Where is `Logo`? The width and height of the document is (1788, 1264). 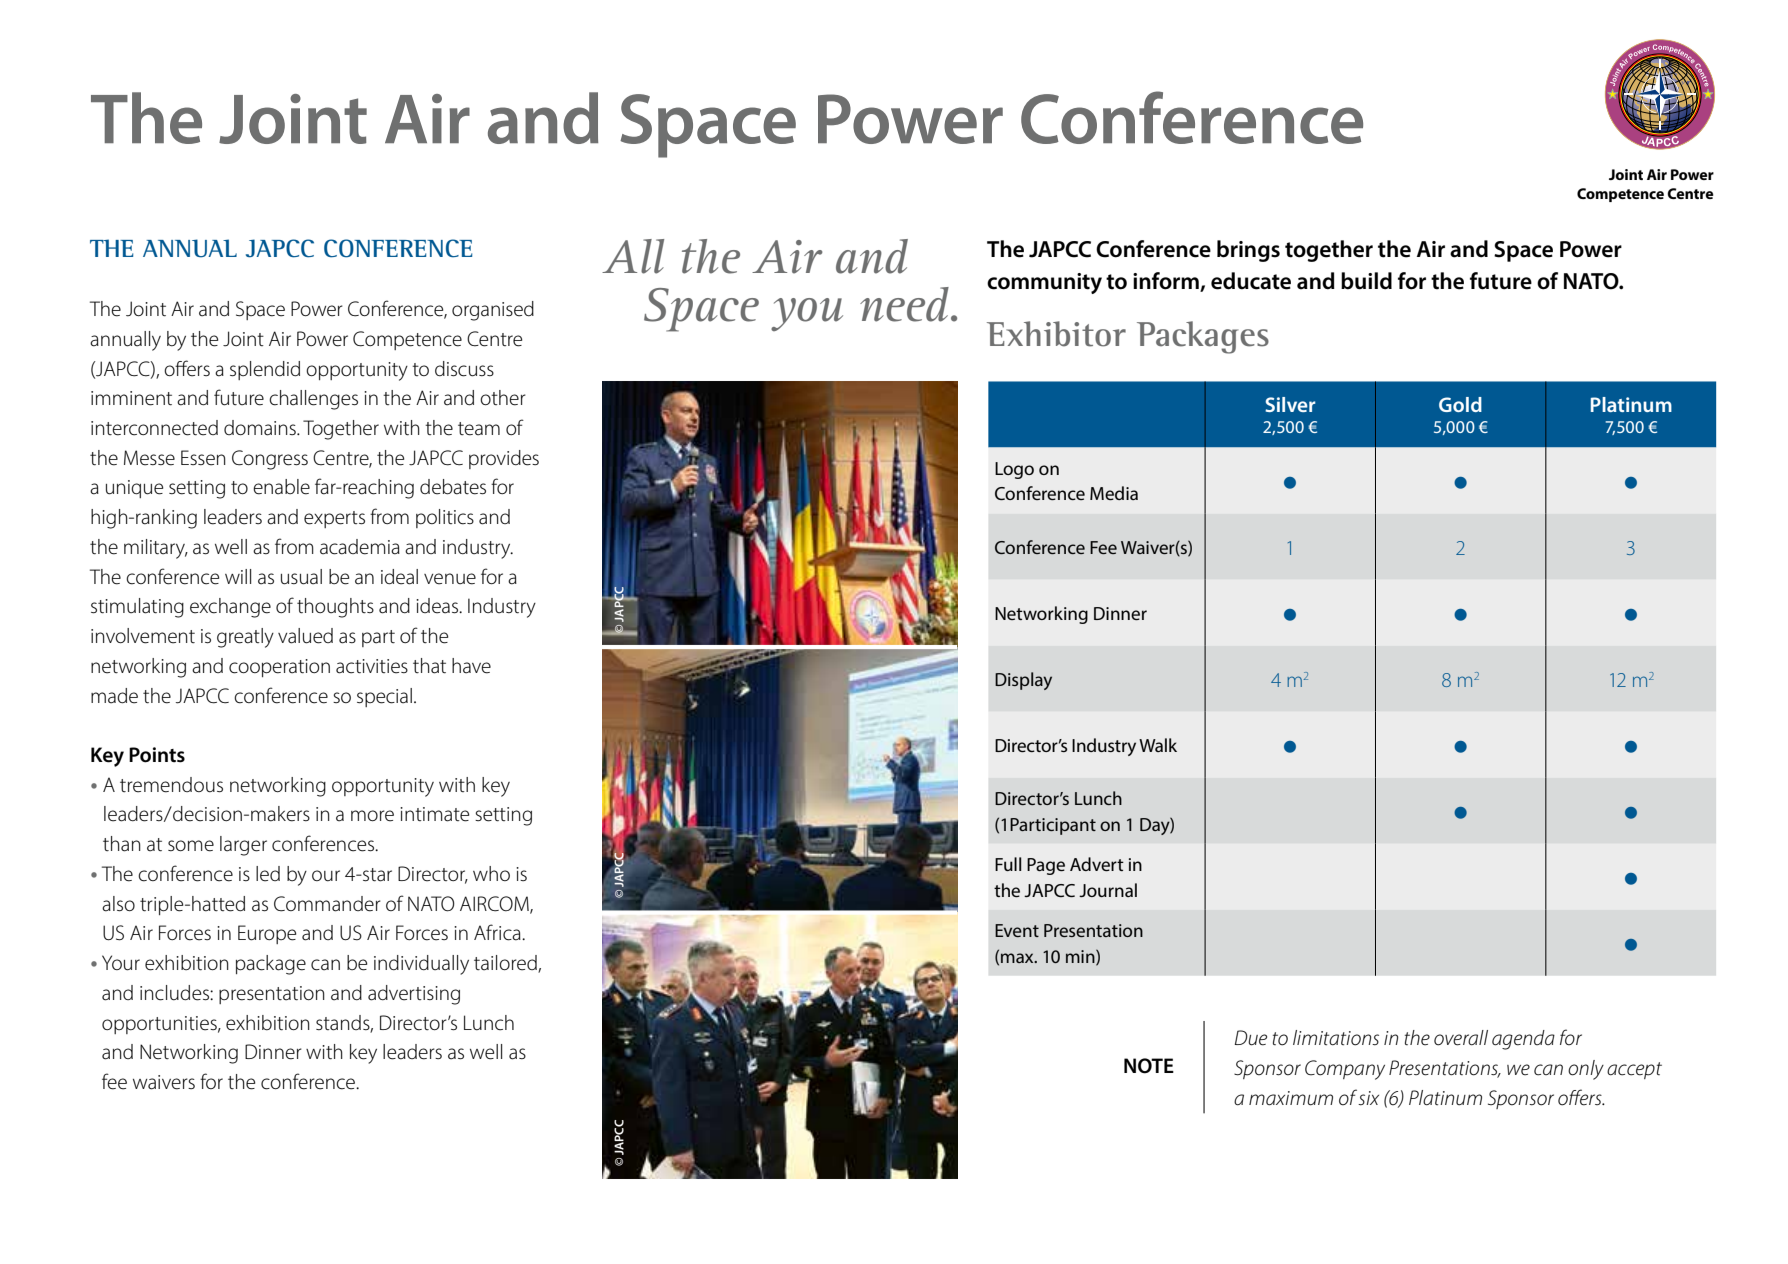
Logo is located at coordinates (1014, 470).
